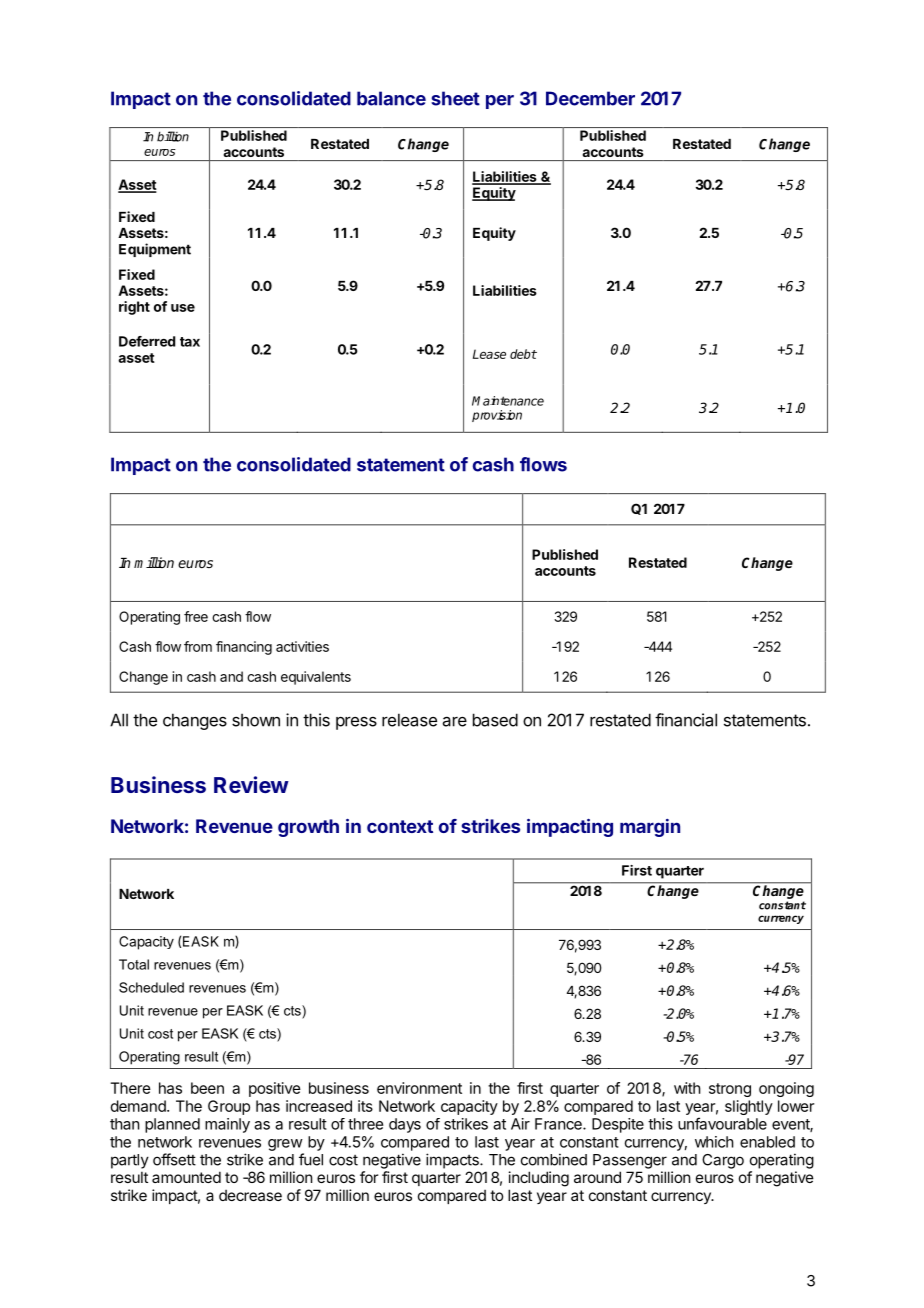  What do you see at coordinates (186, 1177) in the document?
I see `amounted` at bounding box center [186, 1177].
